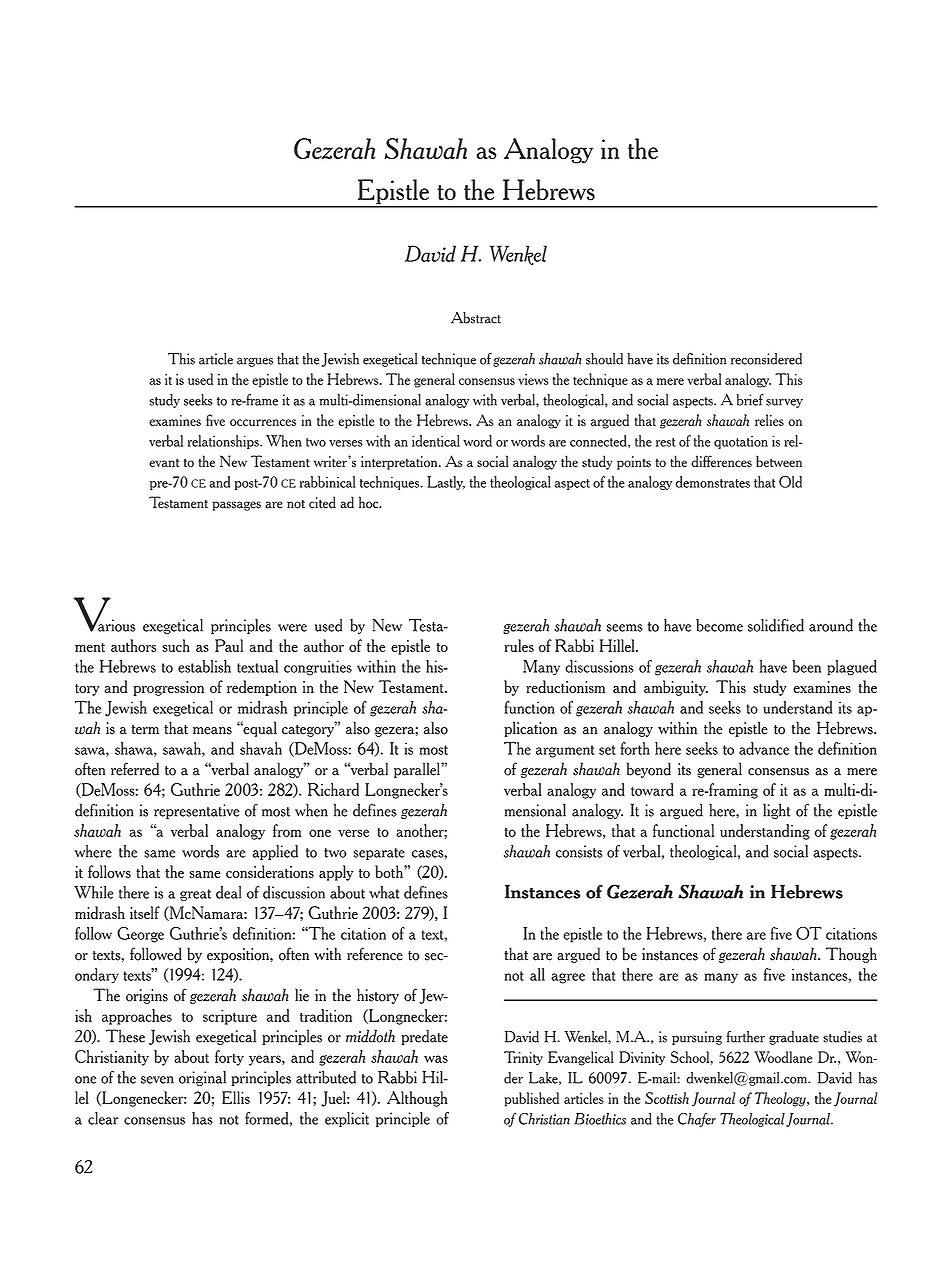  Describe the element at coordinates (202, 1078) in the screenshot. I see `original` at that location.
